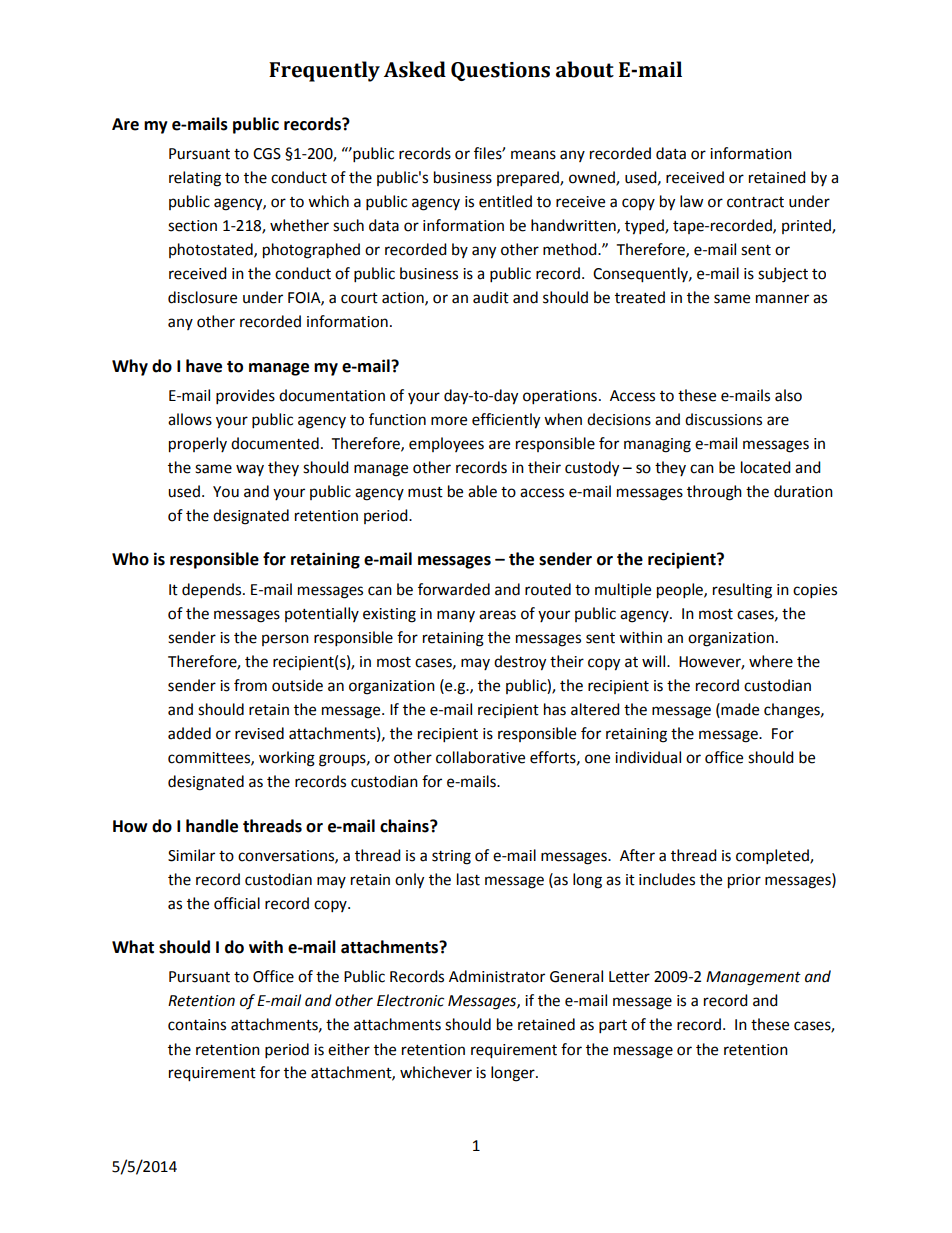 The height and width of the document is (1233, 952). Describe the element at coordinates (771, 661) in the document. I see `where` at that location.
